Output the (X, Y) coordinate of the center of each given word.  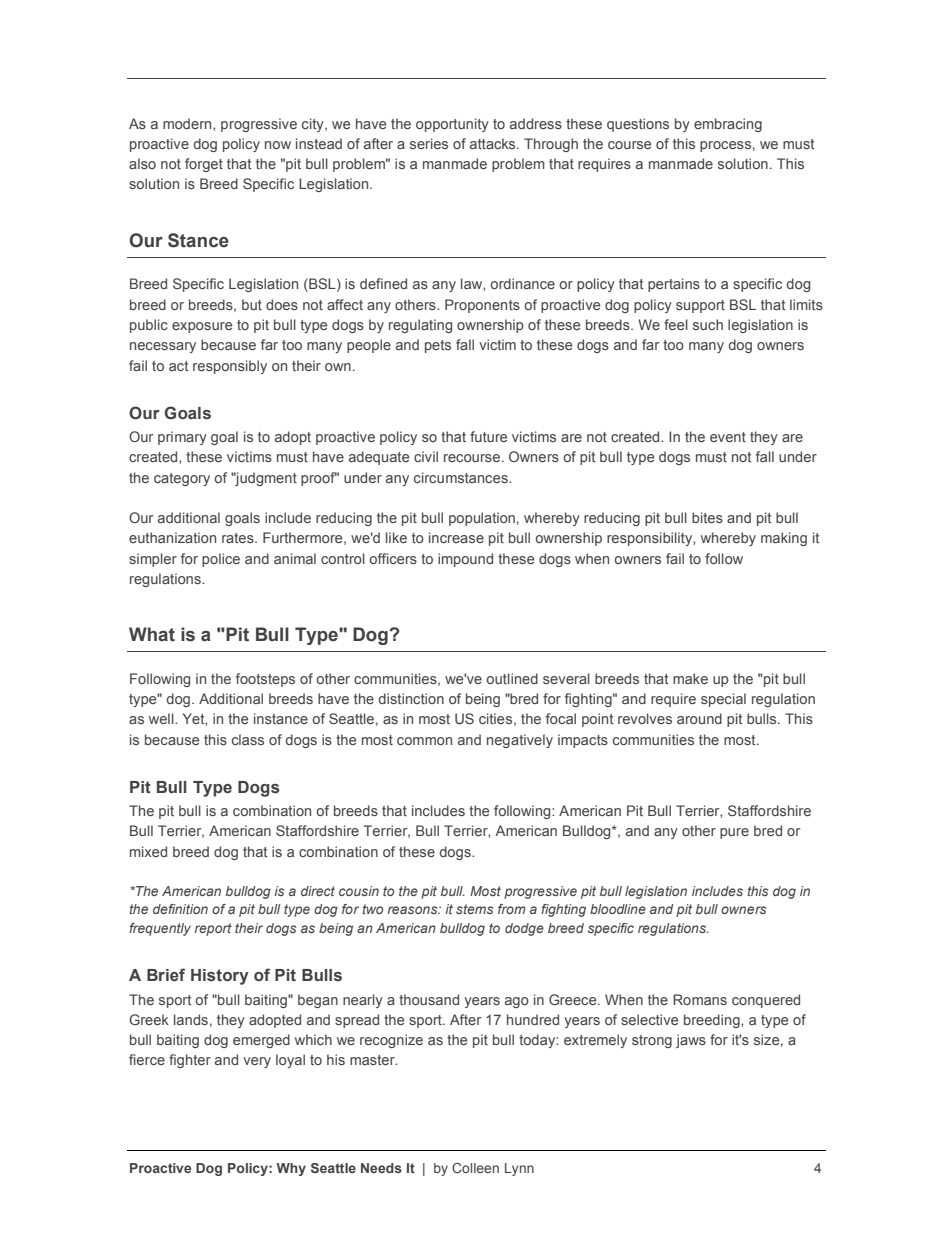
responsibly (230, 367)
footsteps (265, 680)
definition (180, 909)
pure (734, 833)
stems (474, 909)
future (488, 436)
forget (204, 165)
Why (291, 1169)
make (690, 678)
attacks (494, 143)
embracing (728, 125)
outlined (512, 678)
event (728, 437)
